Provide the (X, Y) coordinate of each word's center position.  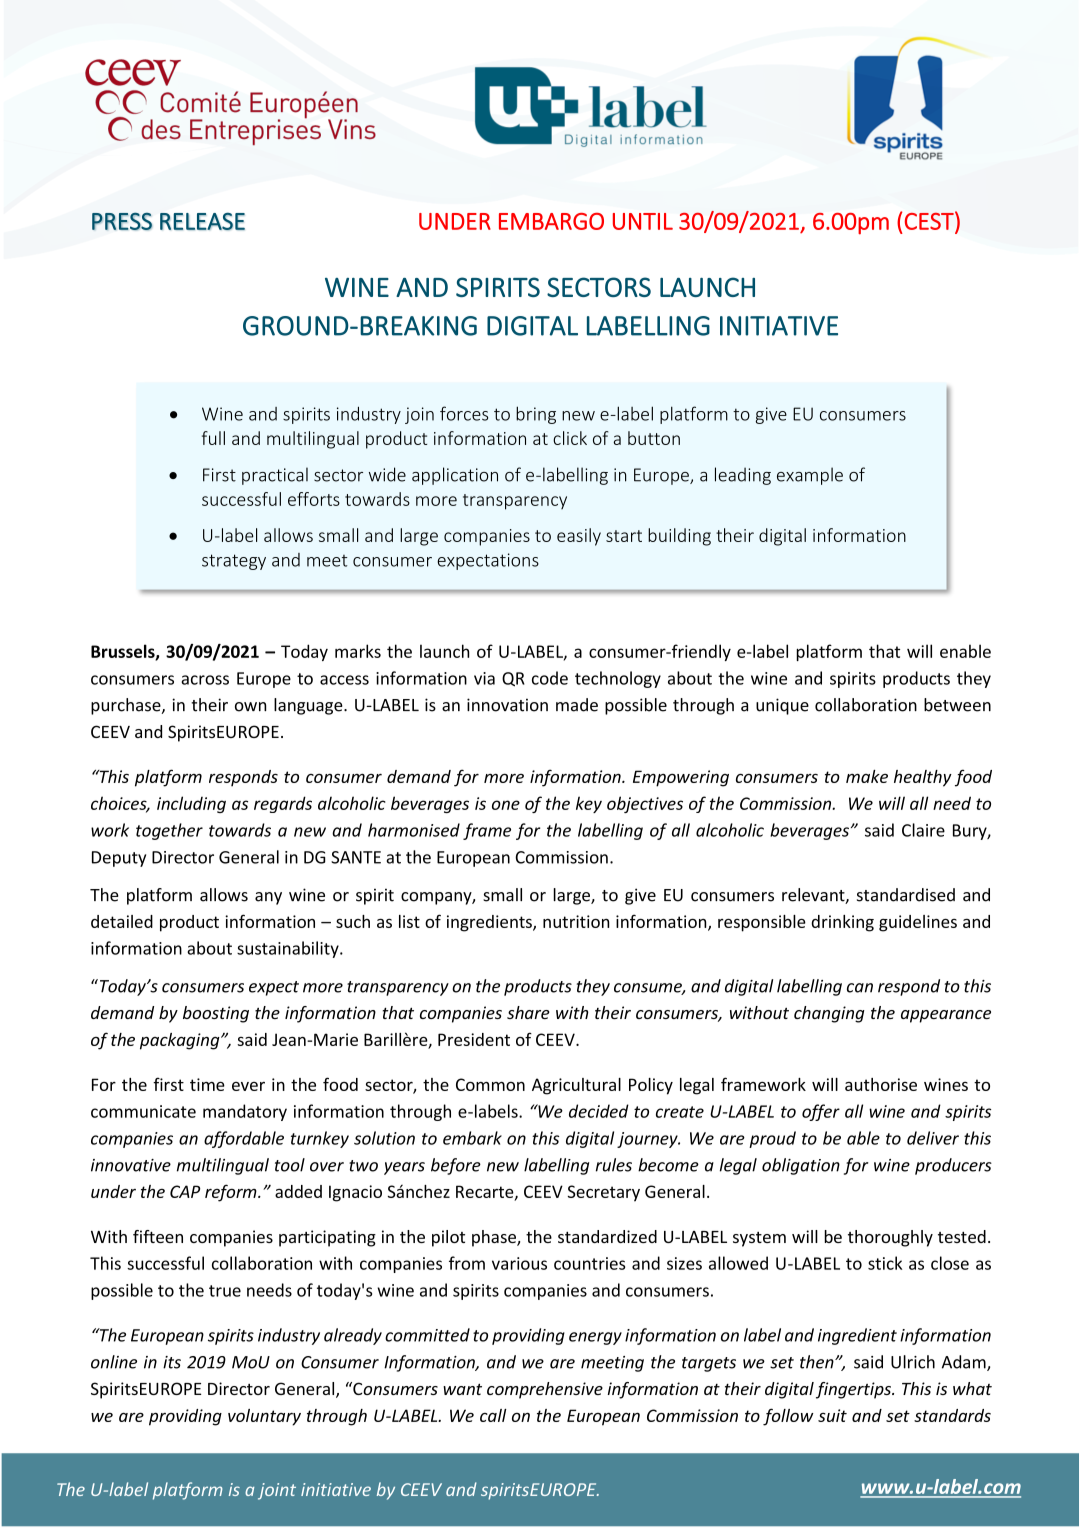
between (957, 705)
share (528, 1012)
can (860, 988)
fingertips (854, 1390)
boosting (216, 1014)
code (550, 678)
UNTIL (643, 221)
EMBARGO (551, 221)
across (205, 680)
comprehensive (545, 1390)
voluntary (264, 1417)
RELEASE (202, 221)
